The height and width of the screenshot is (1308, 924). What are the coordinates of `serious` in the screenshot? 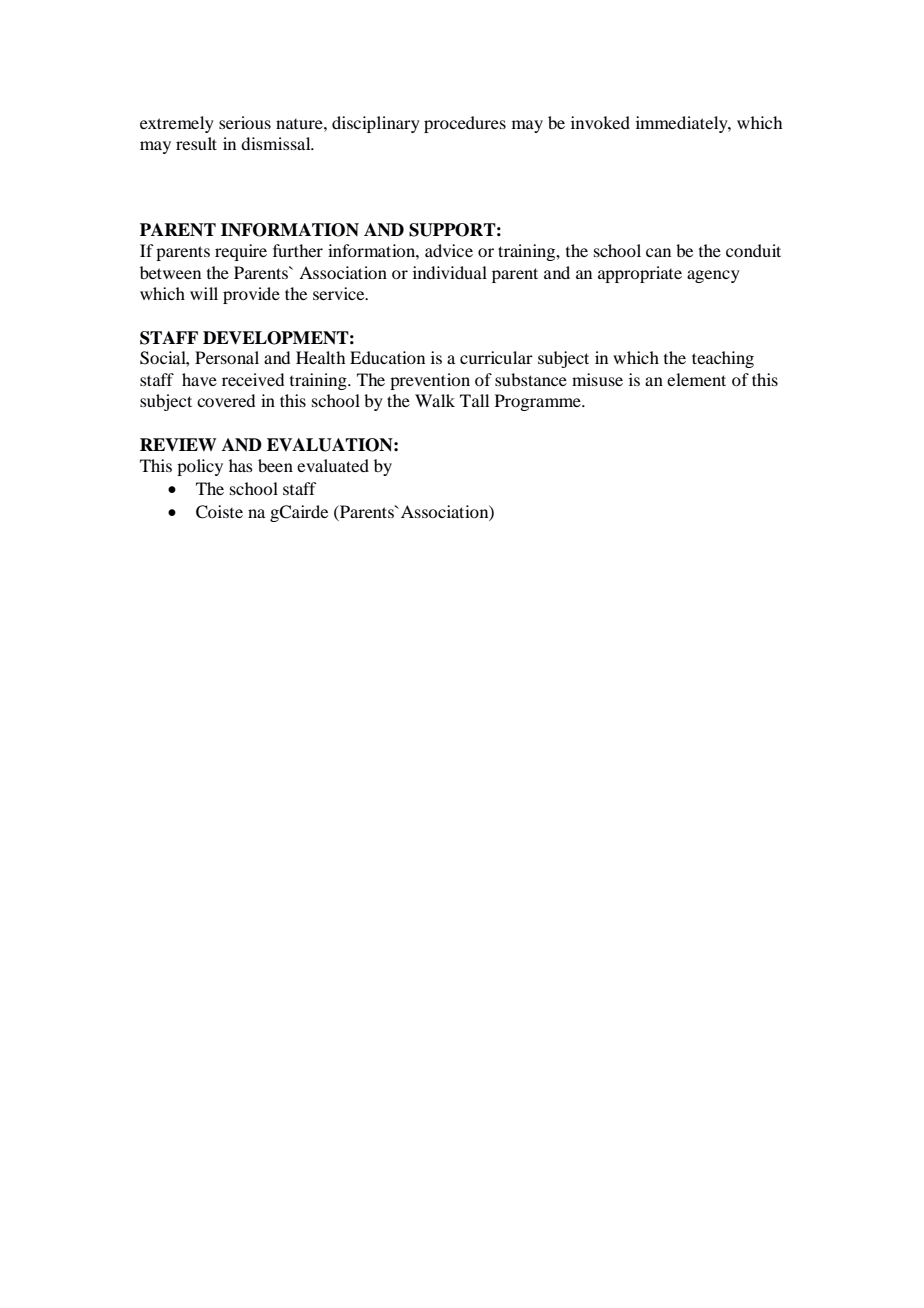 It's located at (245, 122).
